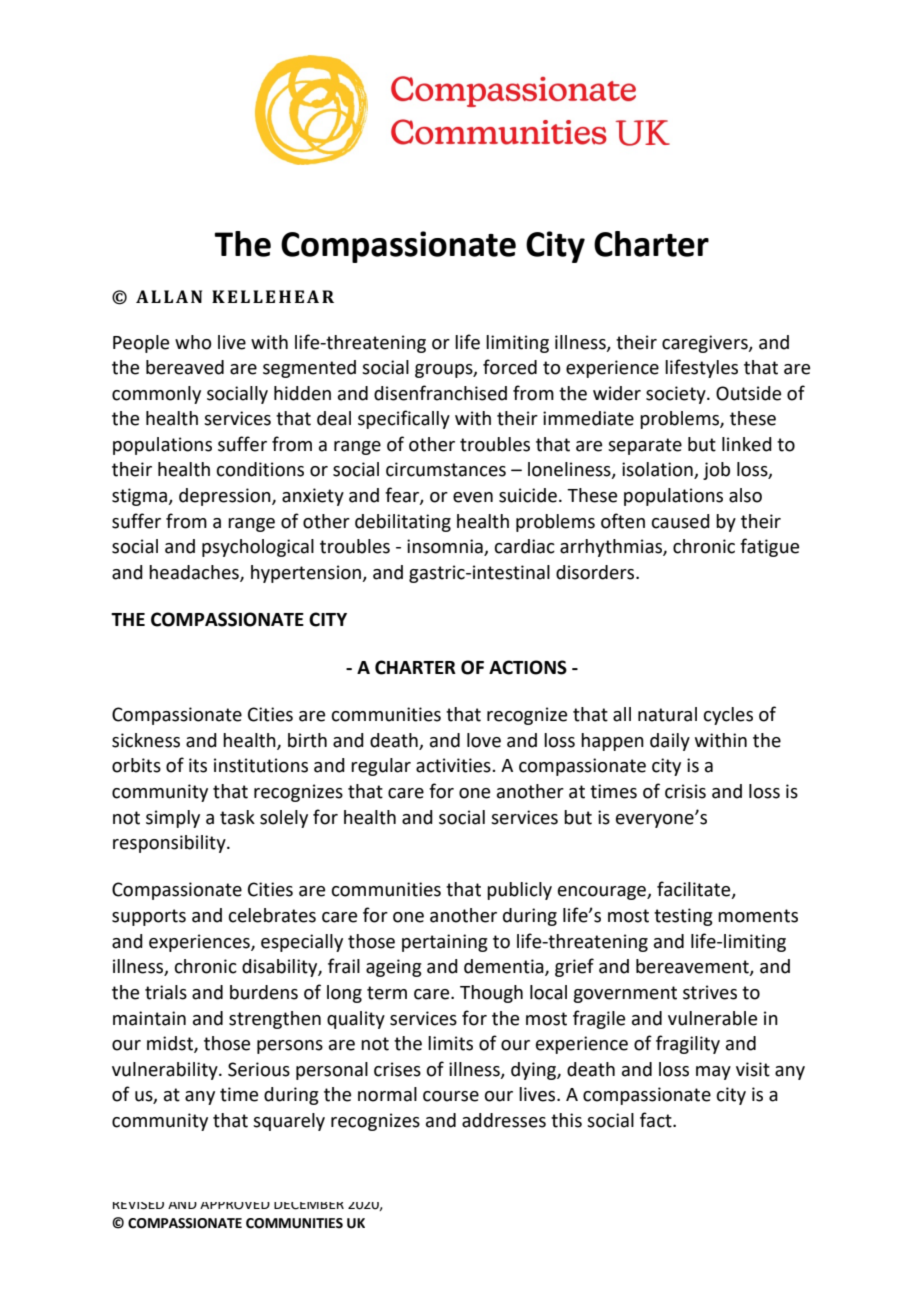 The height and width of the screenshot is (1308, 924). What do you see at coordinates (528, 667) in the screenshot?
I see `ACTIONS` at bounding box center [528, 667].
